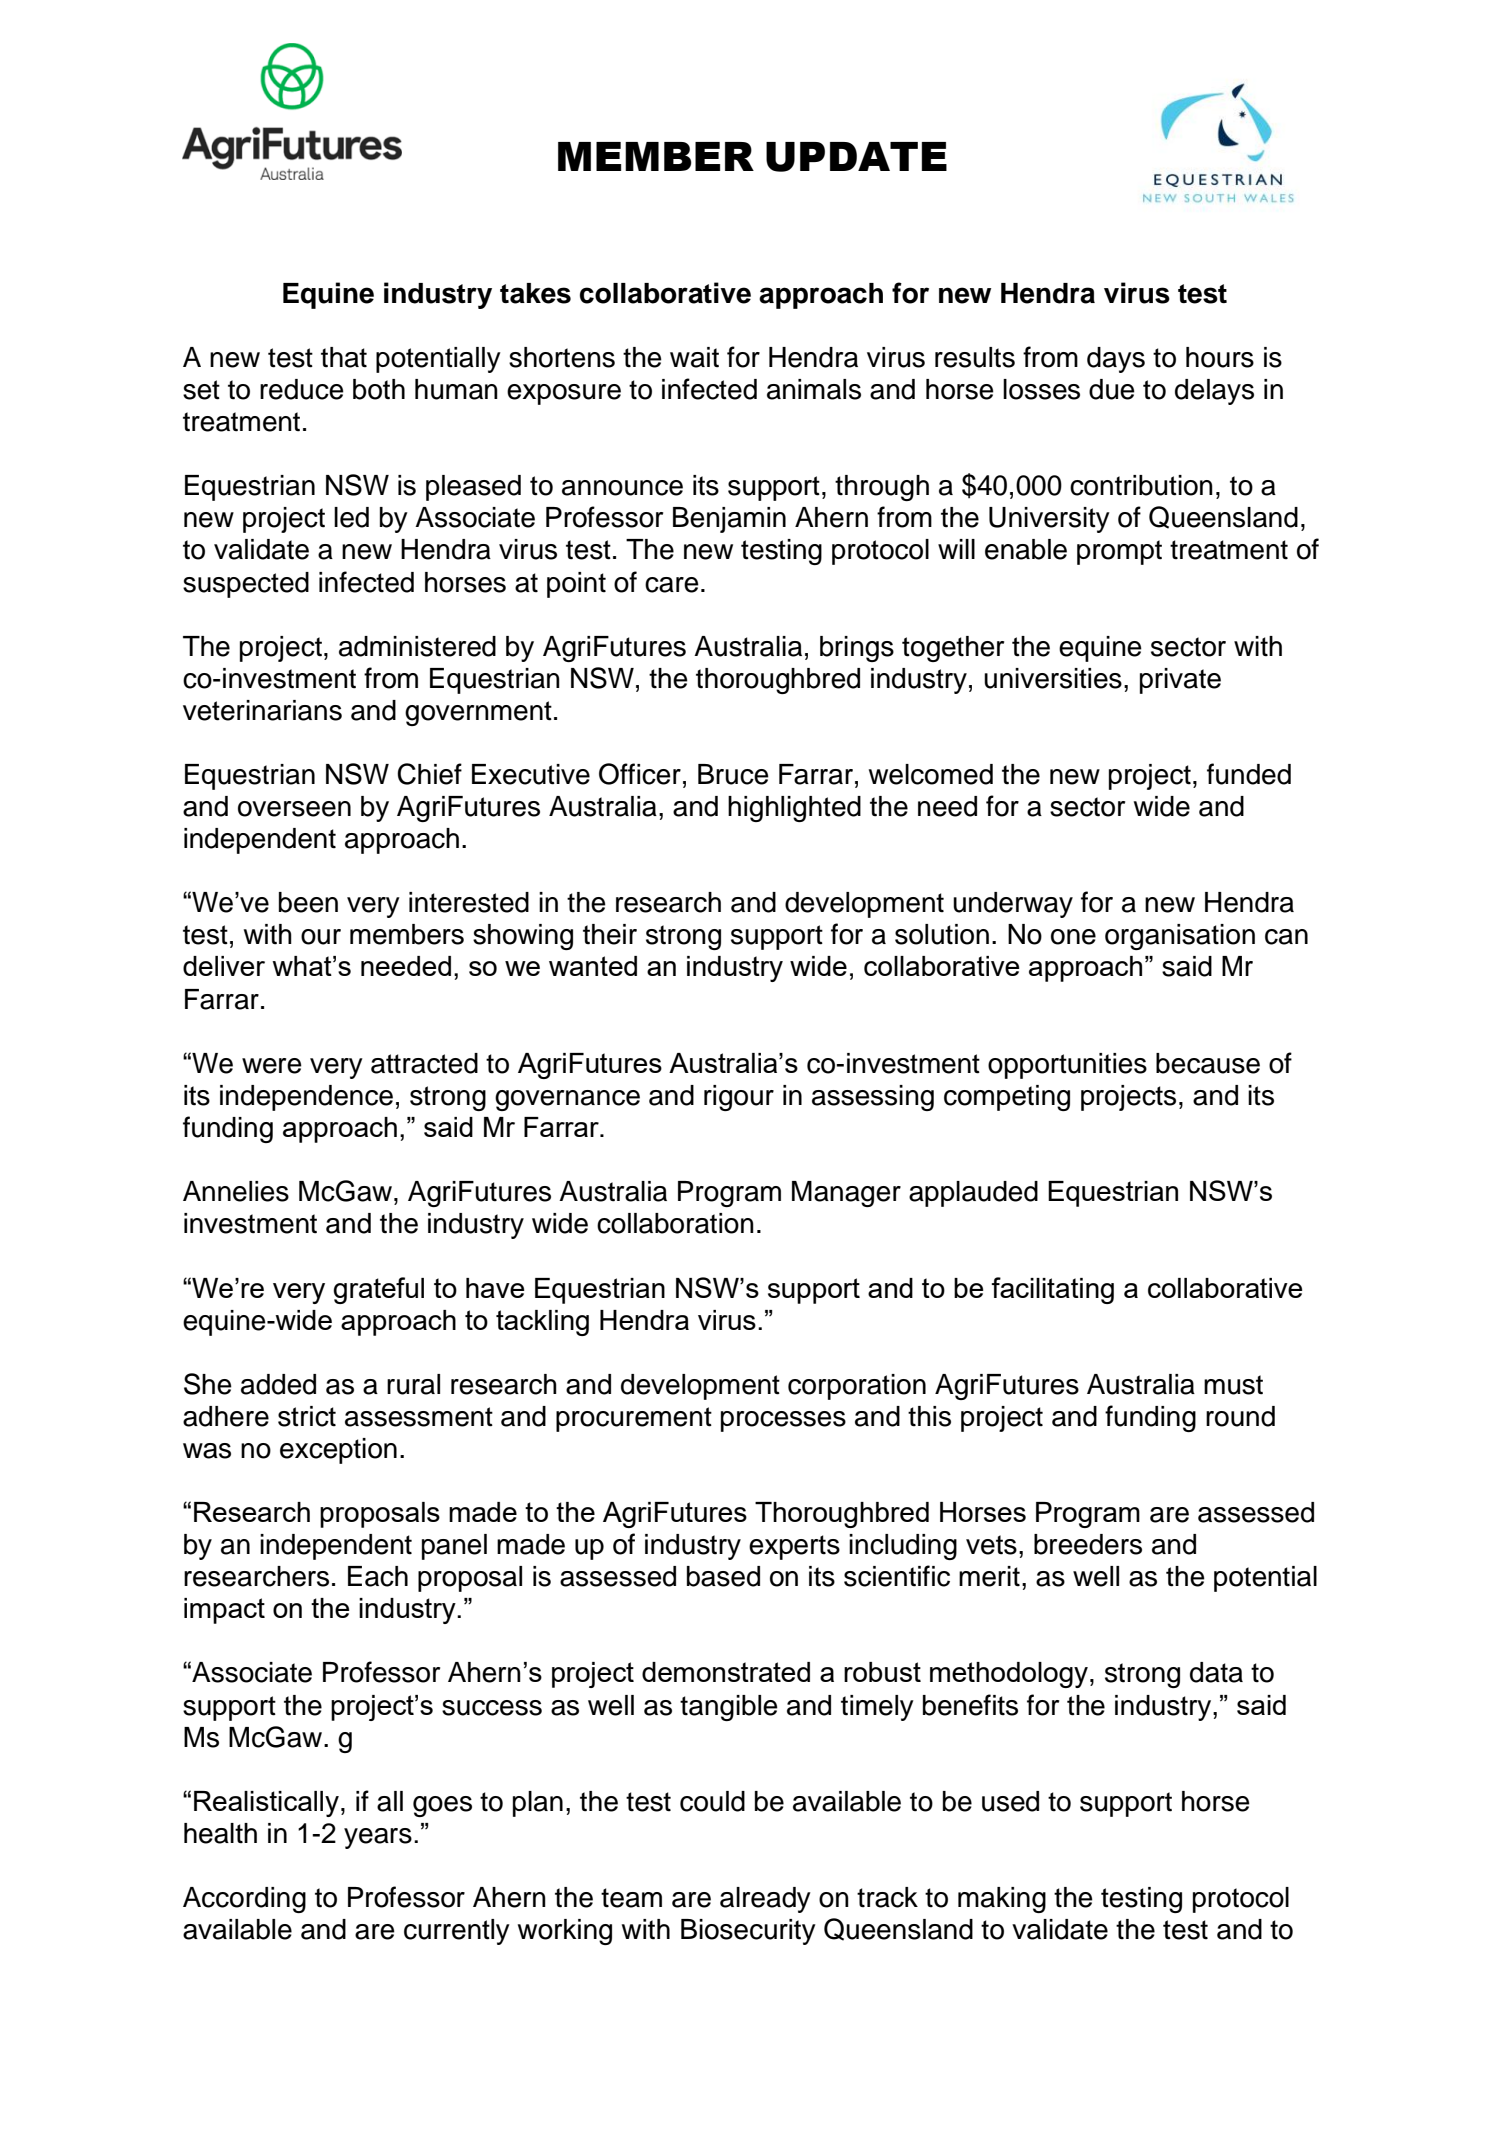 The height and width of the image is (2136, 1509). What do you see at coordinates (765, 1900) in the image?
I see `already` at bounding box center [765, 1900].
